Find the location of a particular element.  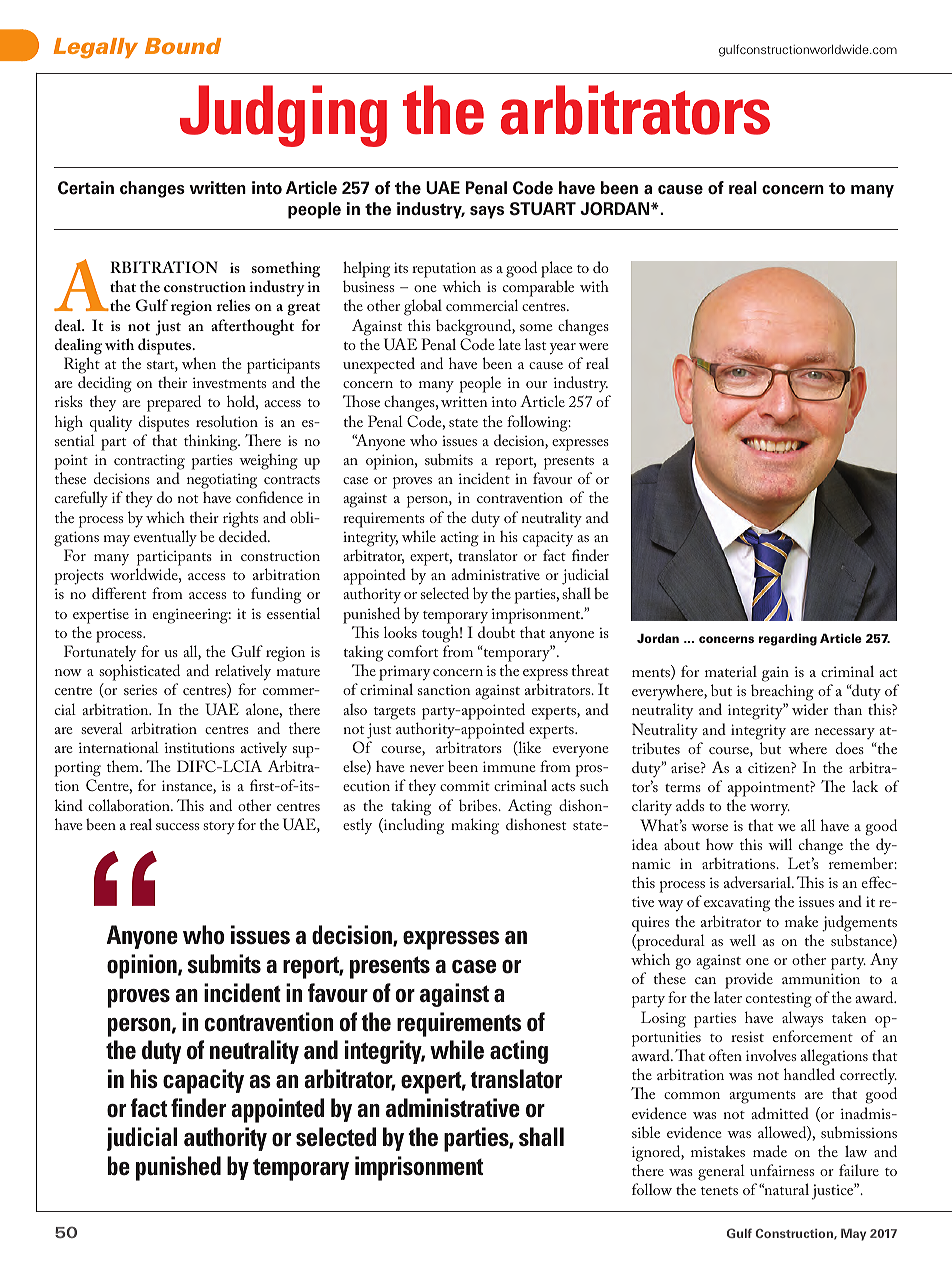

were is located at coordinates (593, 346).
